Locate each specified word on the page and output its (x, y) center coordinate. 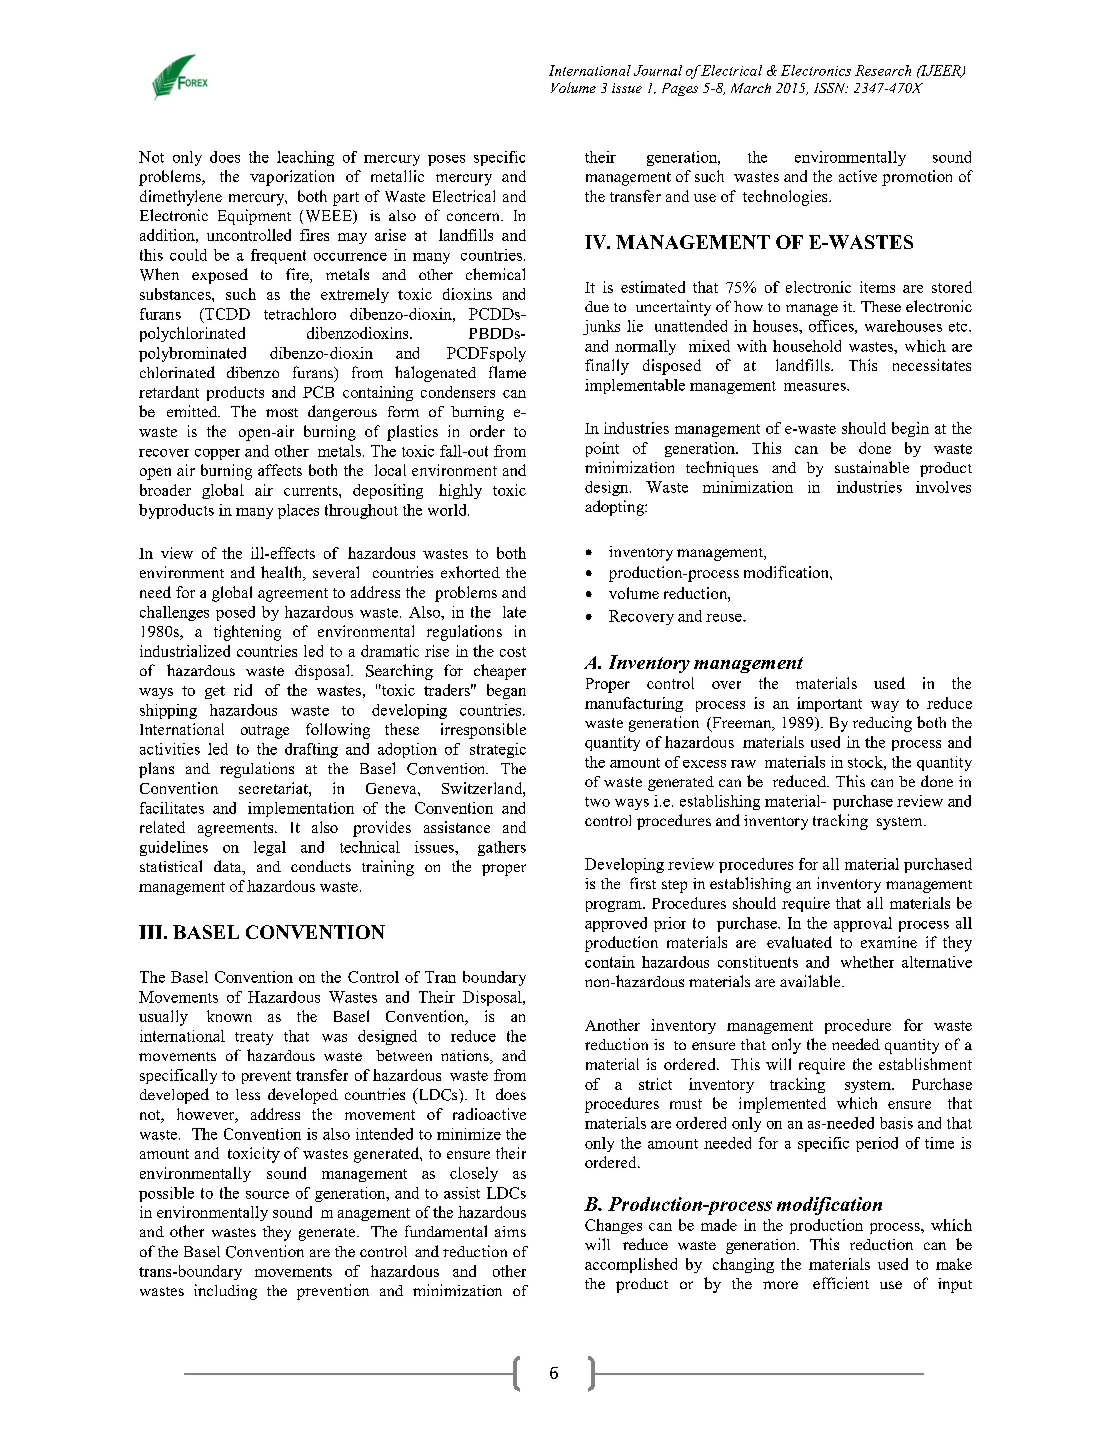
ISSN (831, 88)
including (225, 1292)
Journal (658, 70)
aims (510, 1231)
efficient (841, 1283)
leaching (305, 158)
